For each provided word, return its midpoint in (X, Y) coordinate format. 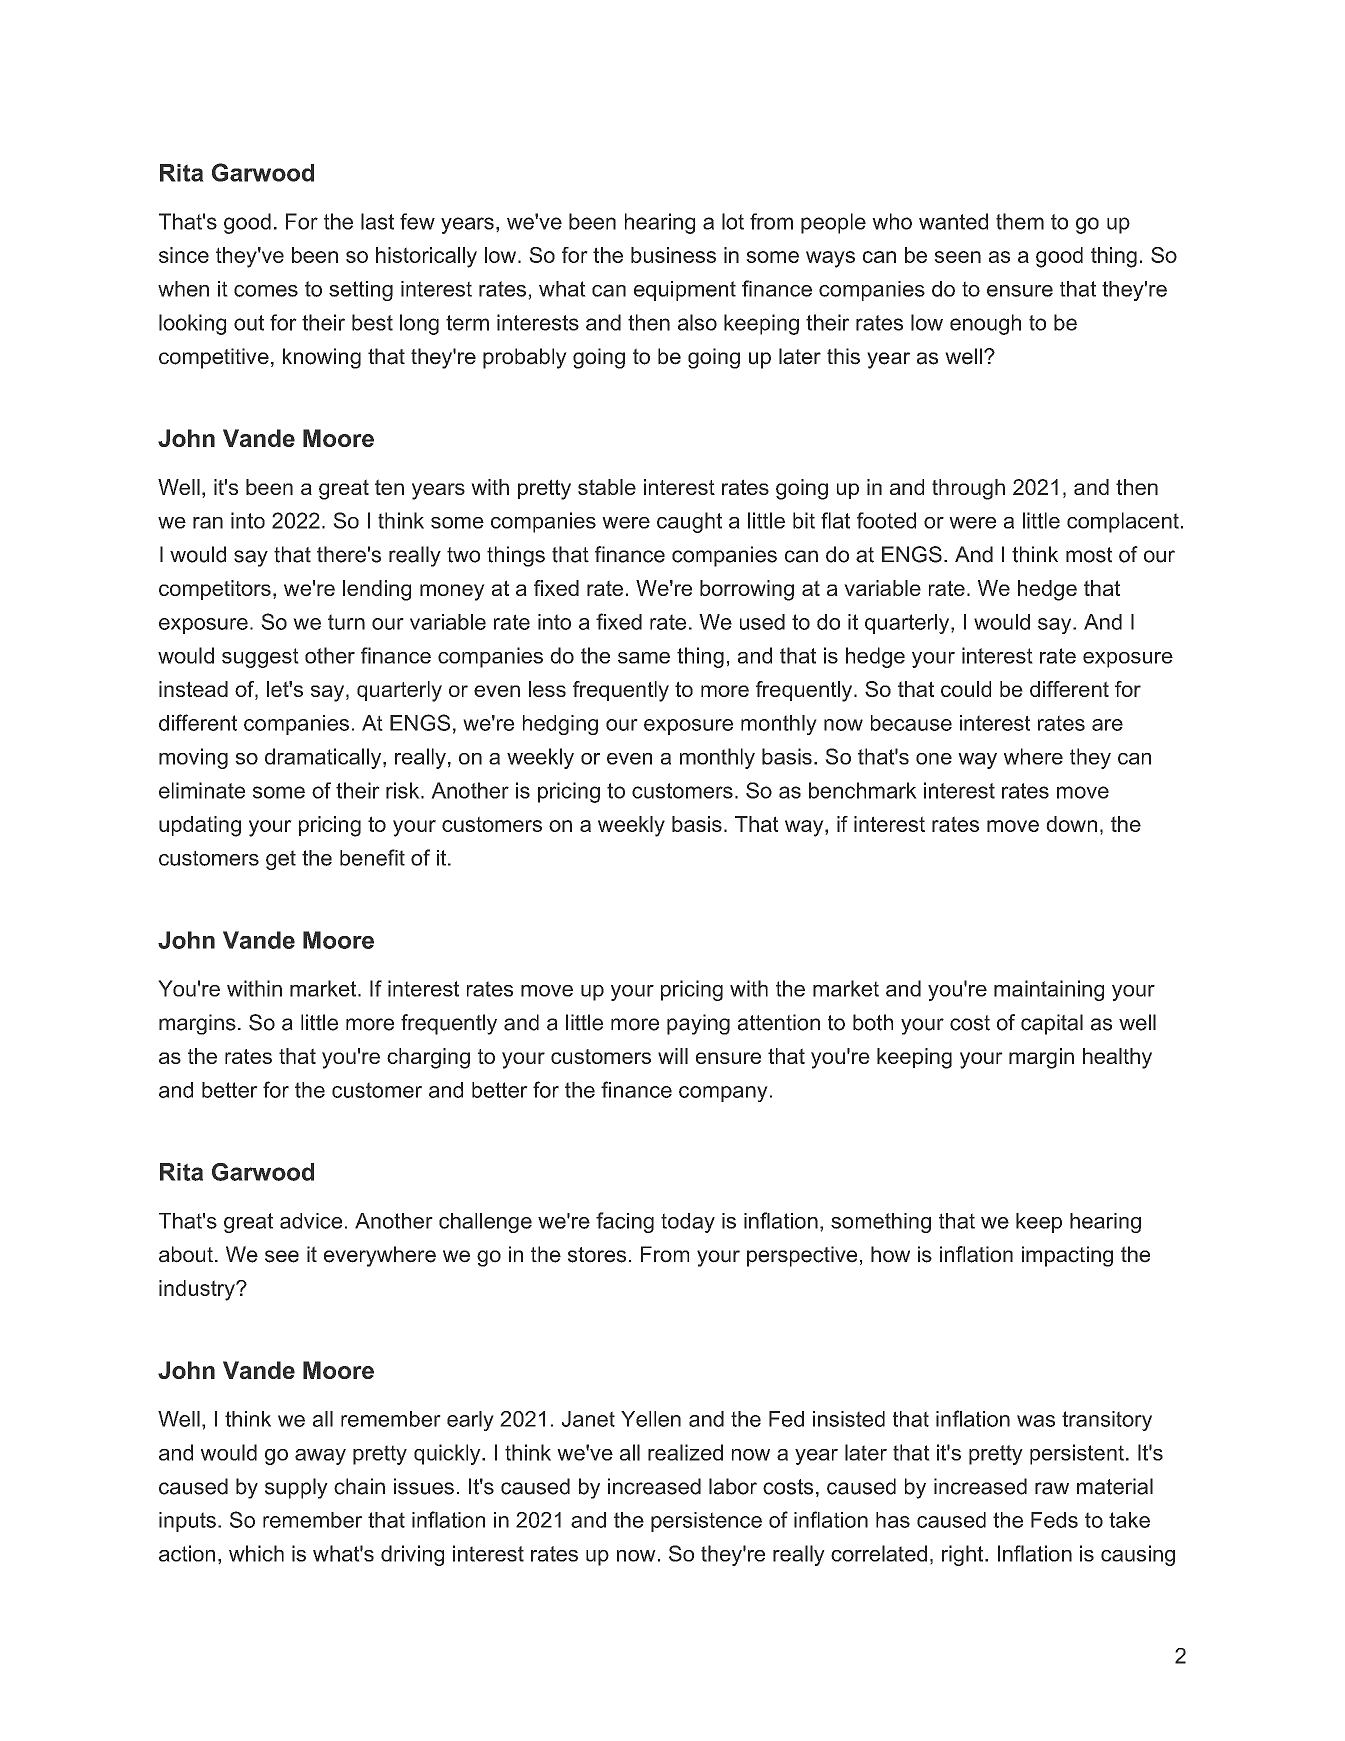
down (1071, 824)
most (1089, 555)
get (281, 860)
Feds (1054, 1520)
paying (698, 1024)
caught (689, 522)
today (688, 1223)
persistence (706, 1522)
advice (311, 1221)
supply (296, 1488)
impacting (1067, 1256)
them (1020, 221)
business (673, 255)
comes (266, 291)
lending (377, 590)
